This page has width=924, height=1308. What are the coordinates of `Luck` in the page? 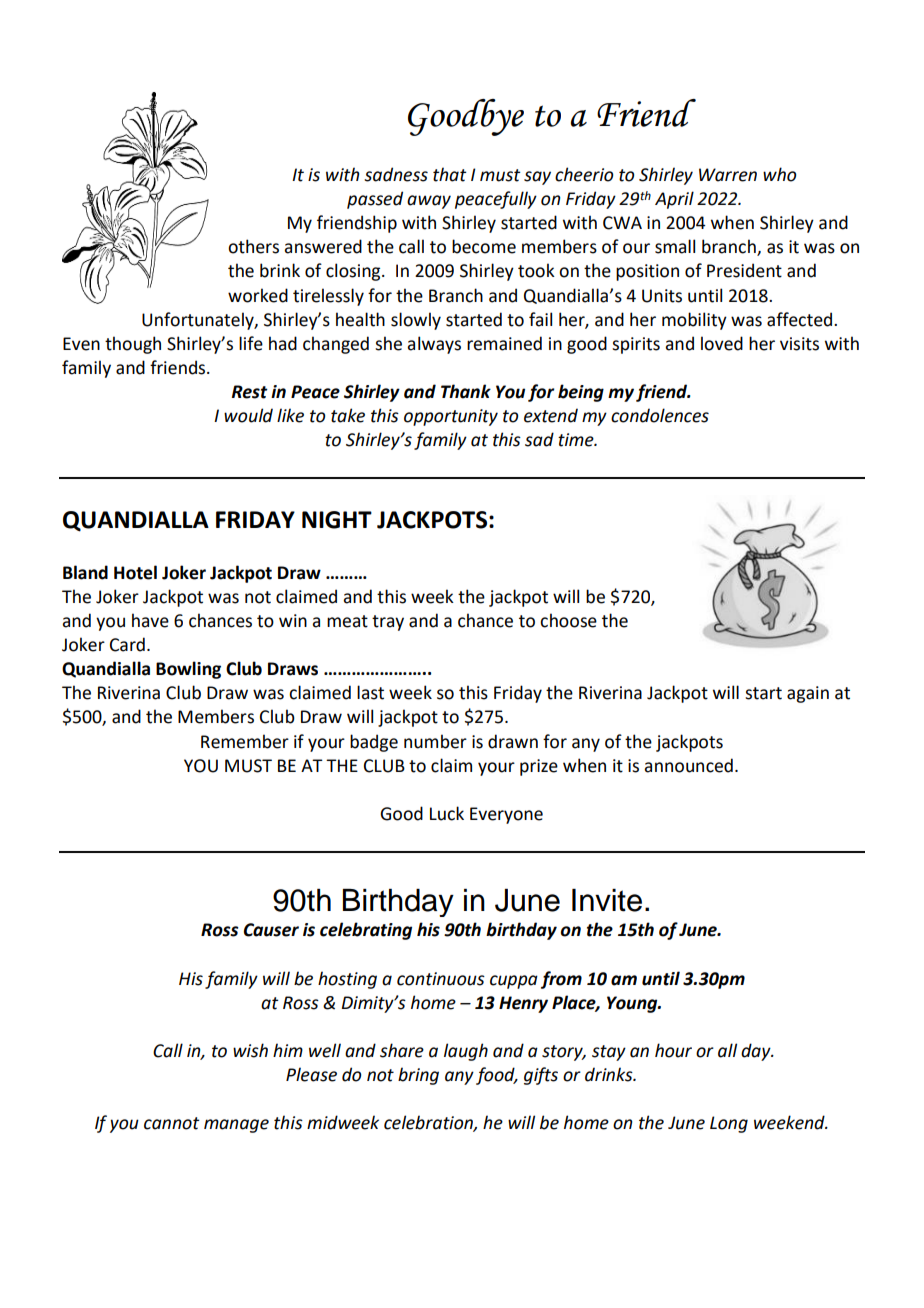 It's located at (447, 813).
